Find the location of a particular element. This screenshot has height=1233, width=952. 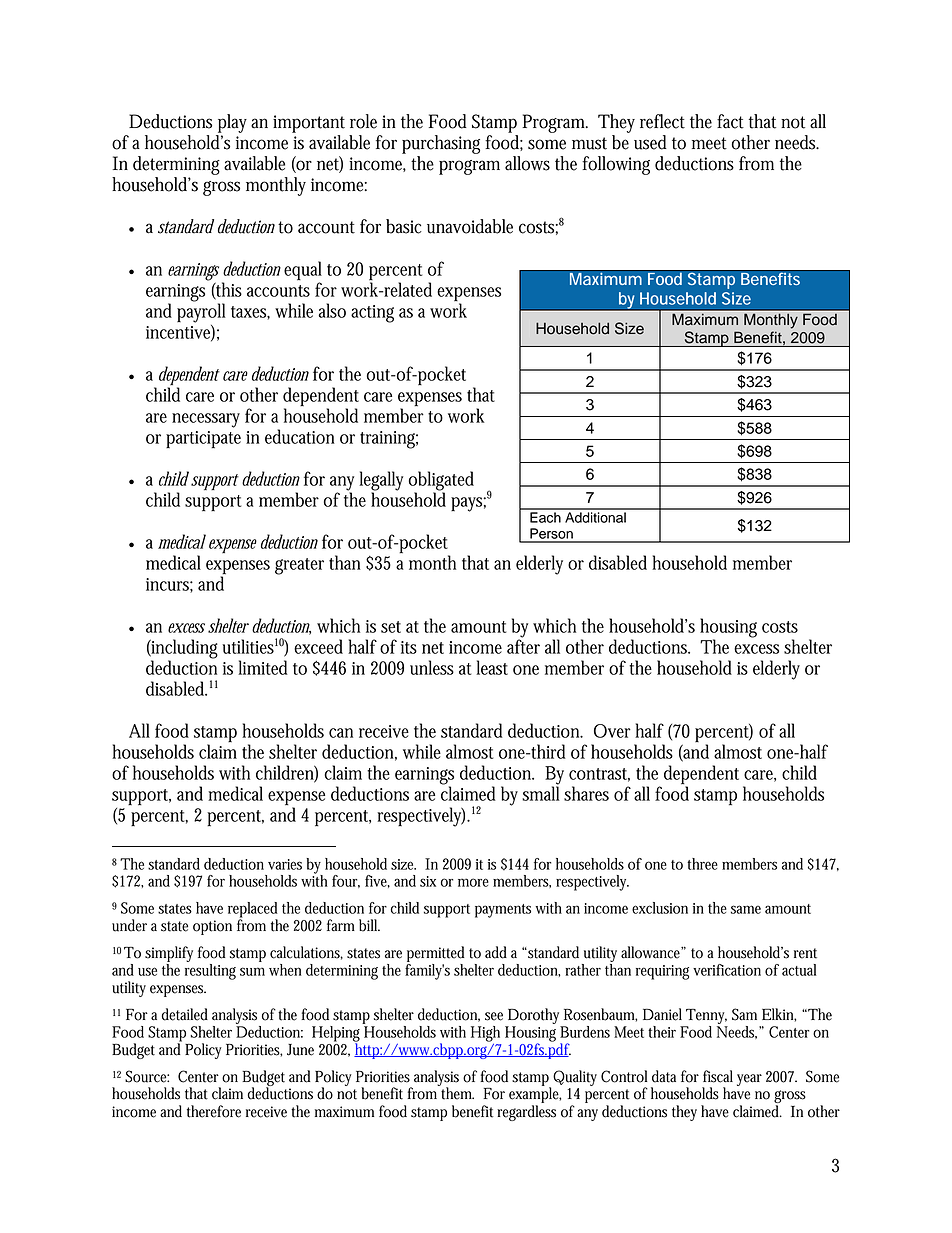

play is located at coordinates (232, 123).
